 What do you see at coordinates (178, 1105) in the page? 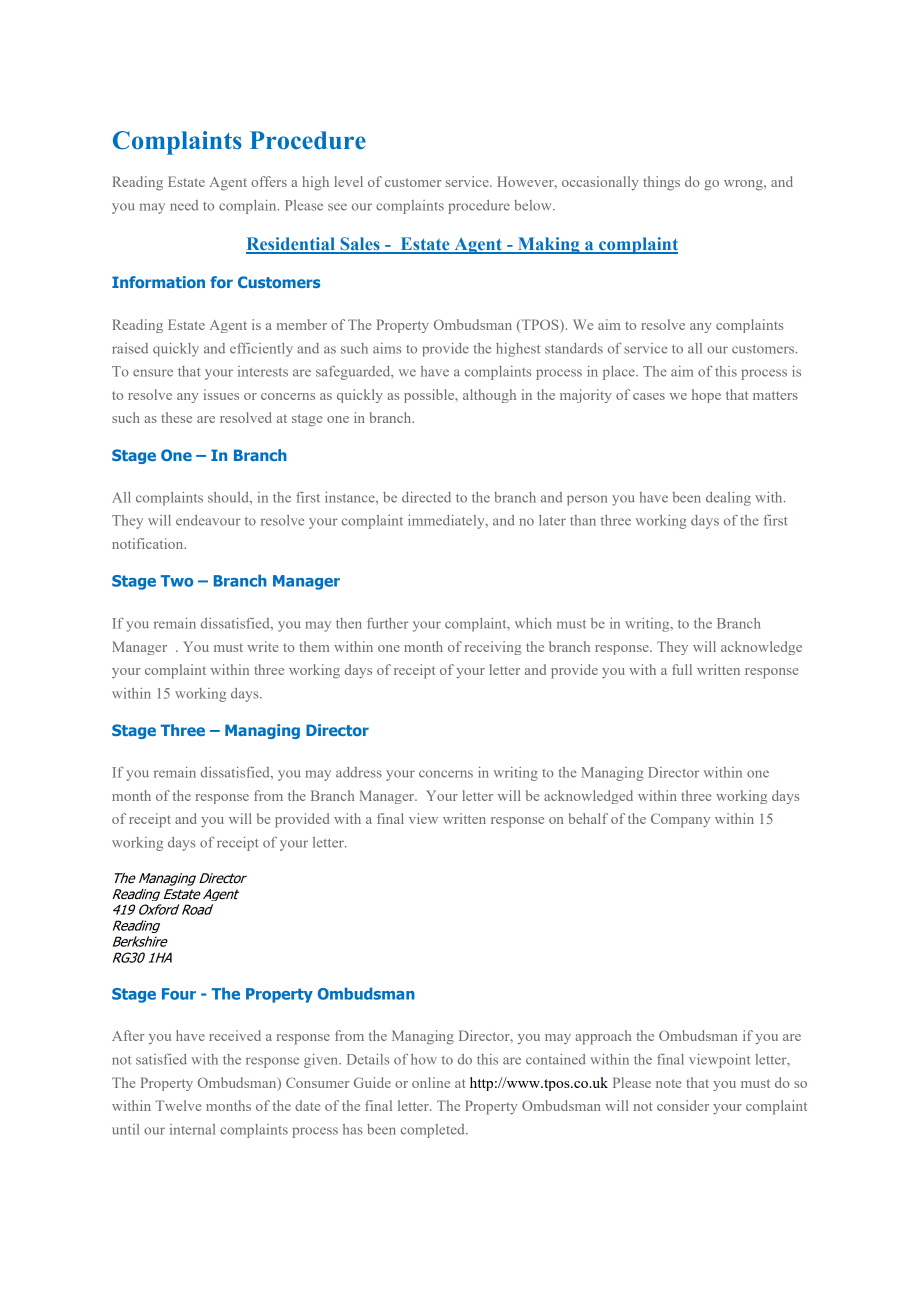
I see `Twelve` at bounding box center [178, 1105].
